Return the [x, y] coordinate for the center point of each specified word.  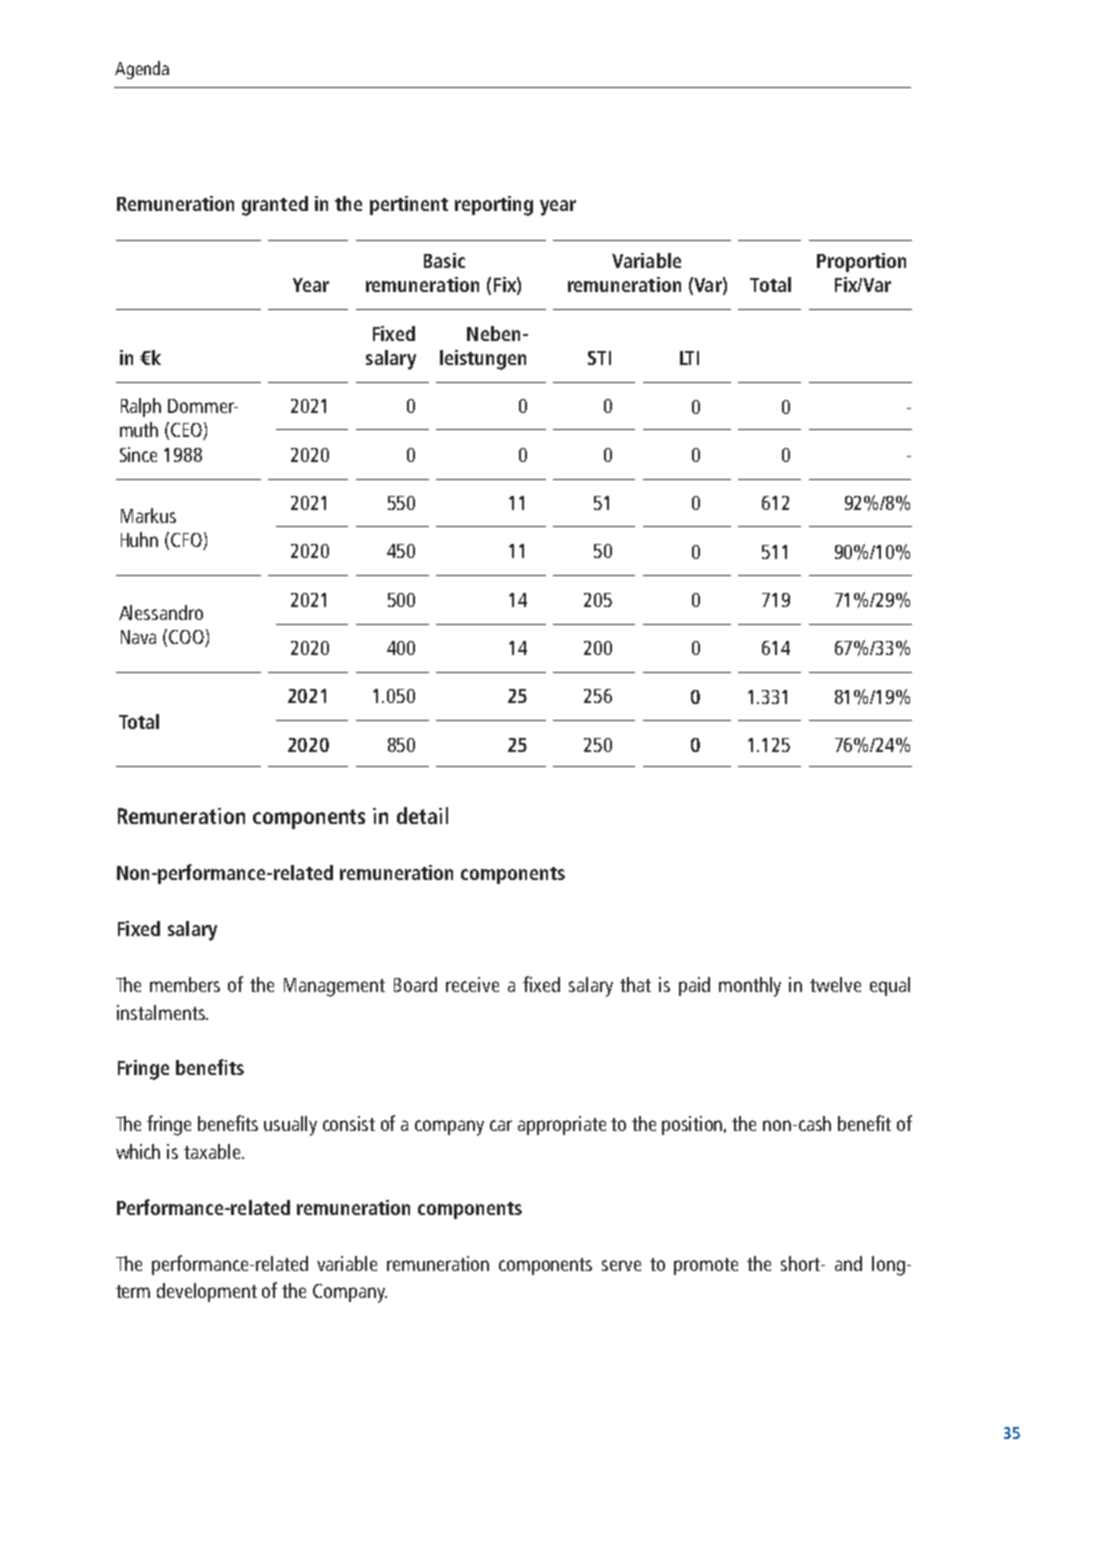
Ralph [141, 407]
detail [422, 815]
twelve [835, 984]
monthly [750, 987]
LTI [689, 358]
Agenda [142, 70]
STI [599, 358]
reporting [494, 206]
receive [472, 984]
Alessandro [161, 612]
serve [621, 1265]
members [185, 984]
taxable [213, 1151]
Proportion [861, 262]
